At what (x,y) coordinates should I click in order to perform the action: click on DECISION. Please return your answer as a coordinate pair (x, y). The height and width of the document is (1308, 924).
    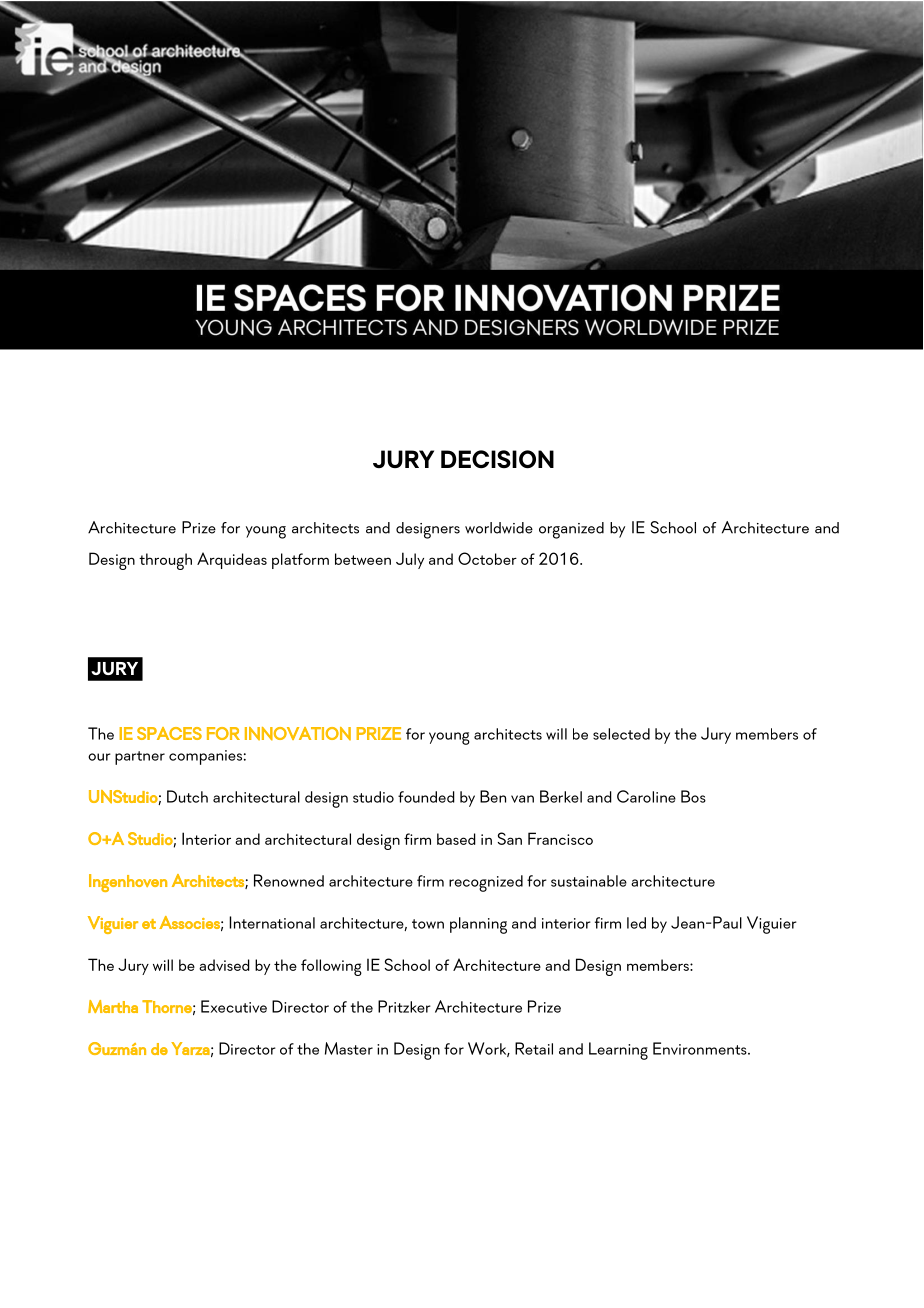
    Looking at the image, I should click on (497, 459).
